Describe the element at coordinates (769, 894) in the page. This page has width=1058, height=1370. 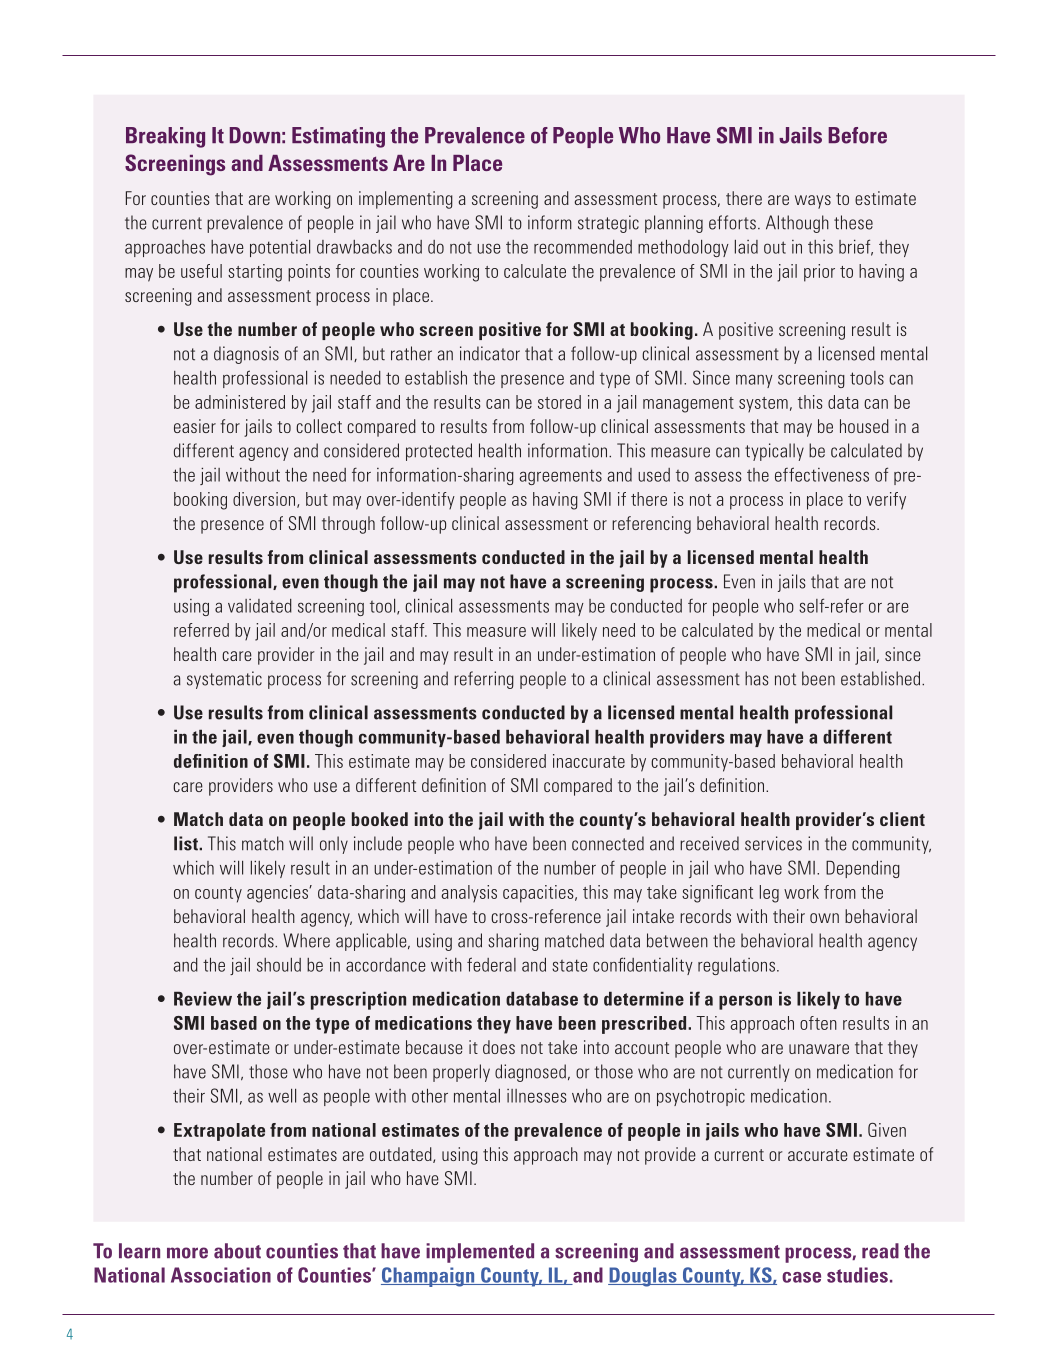
I see `leg` at that location.
